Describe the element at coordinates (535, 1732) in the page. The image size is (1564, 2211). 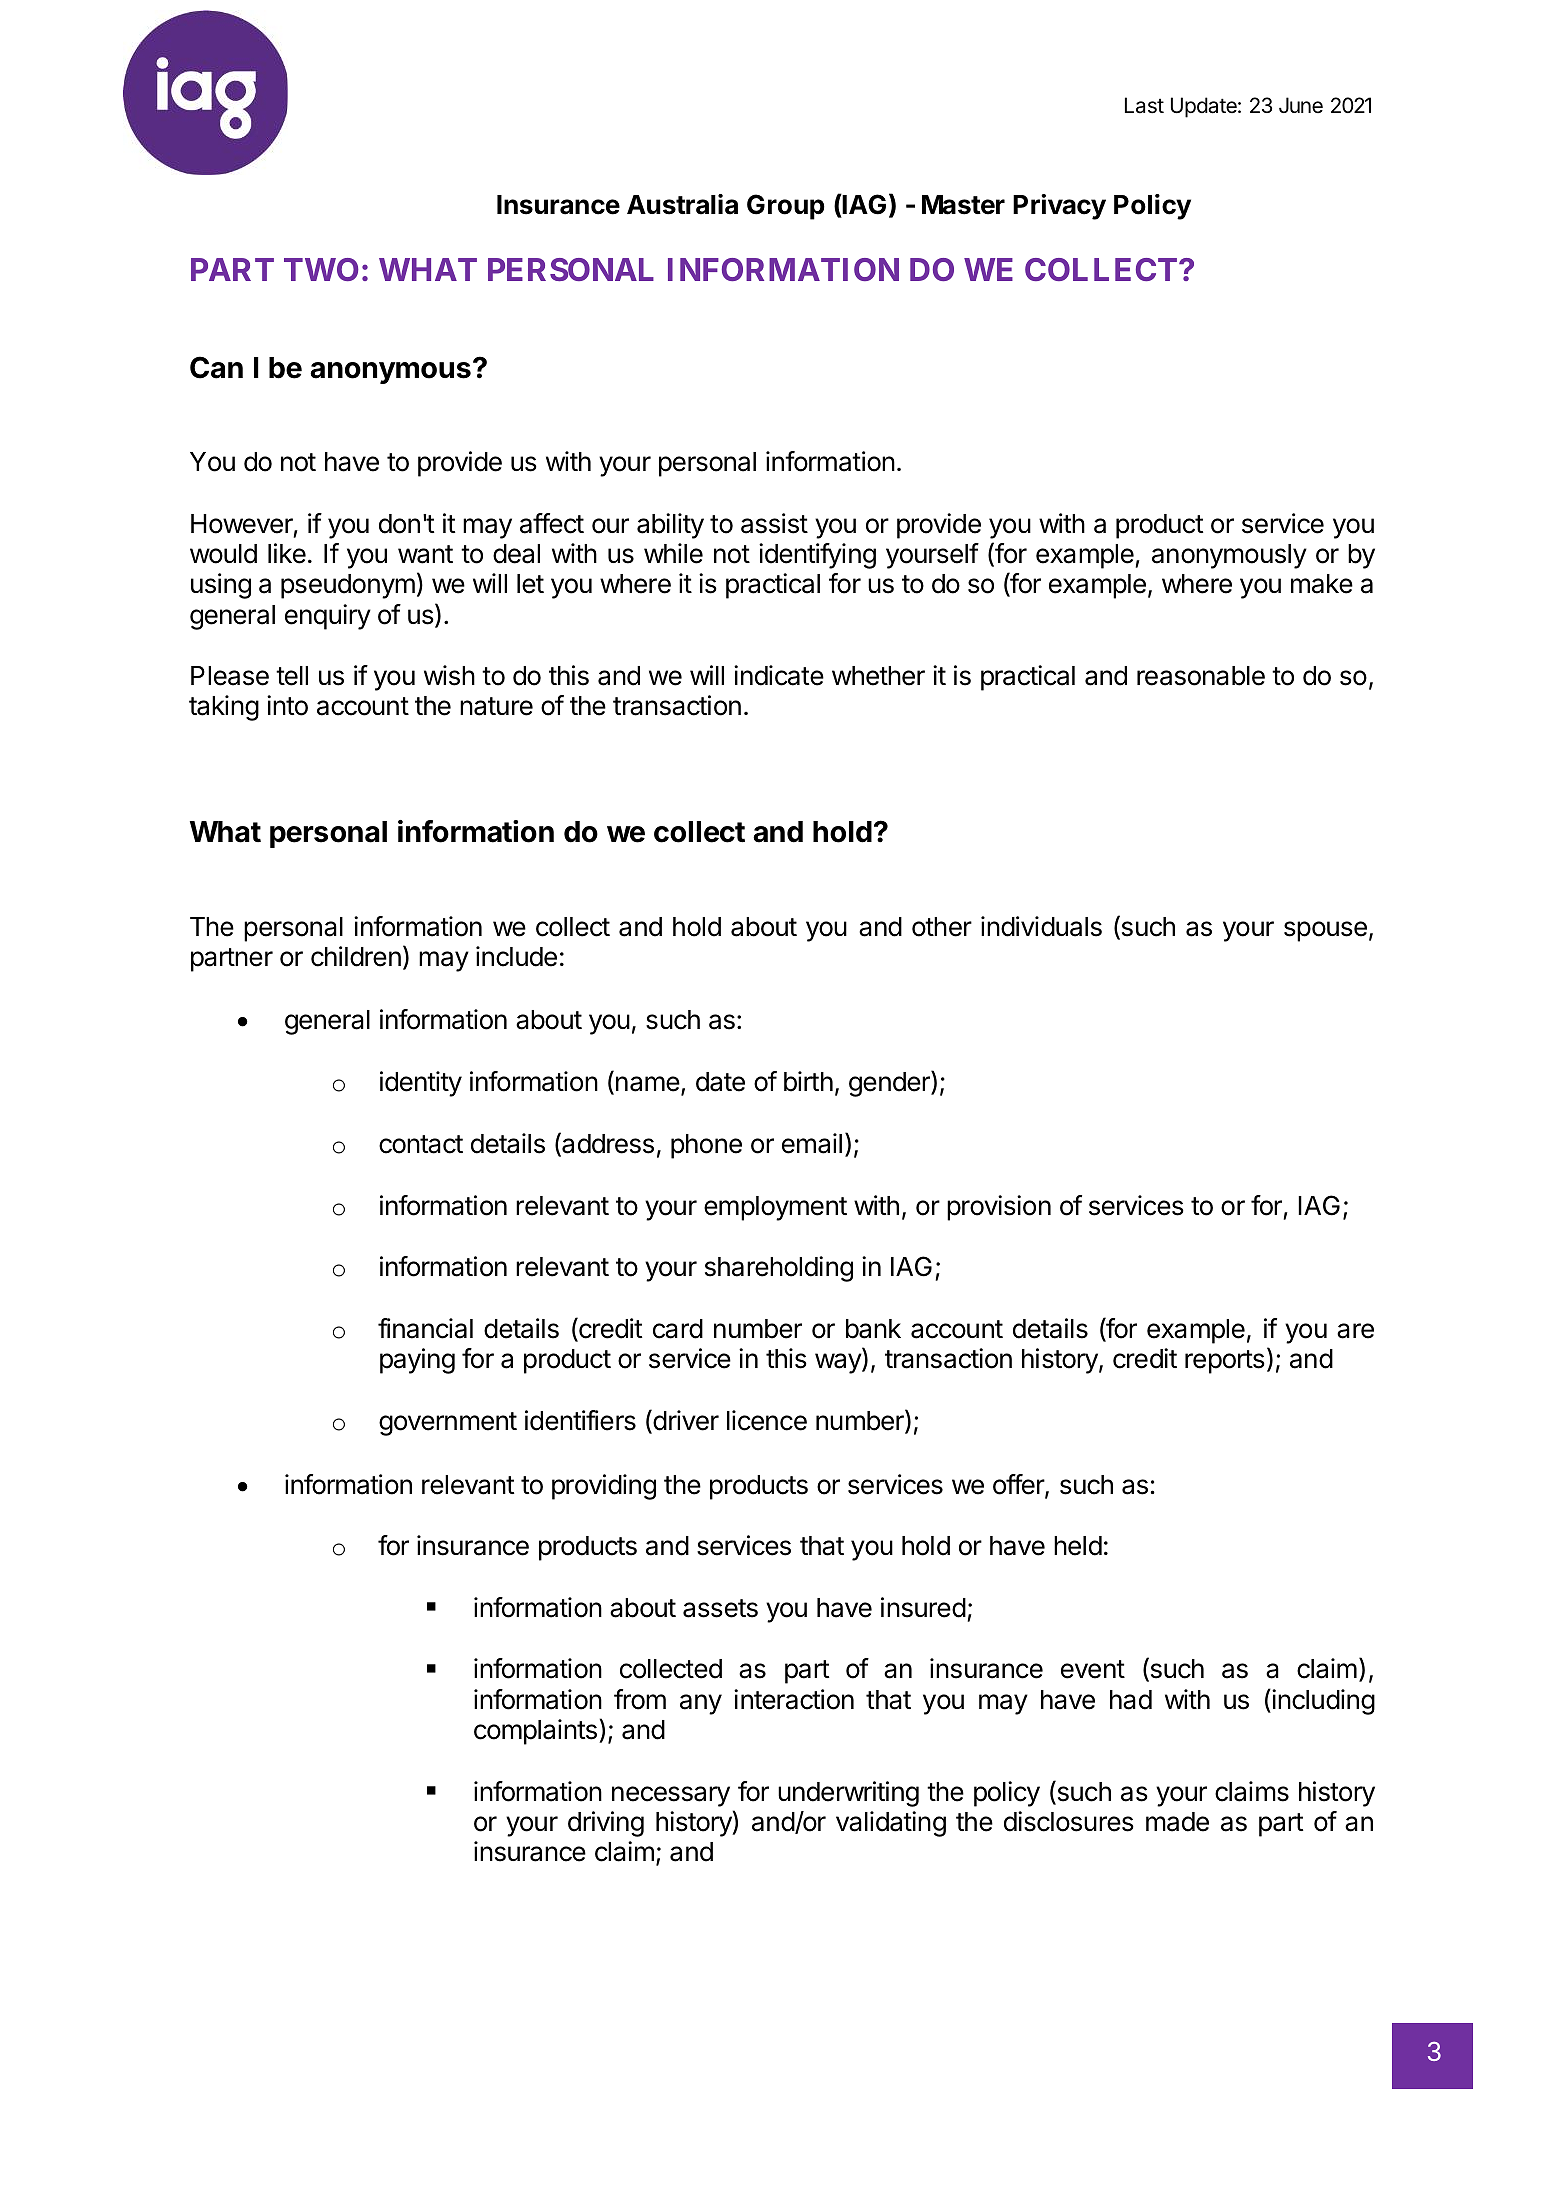
I see `complaints` at that location.
